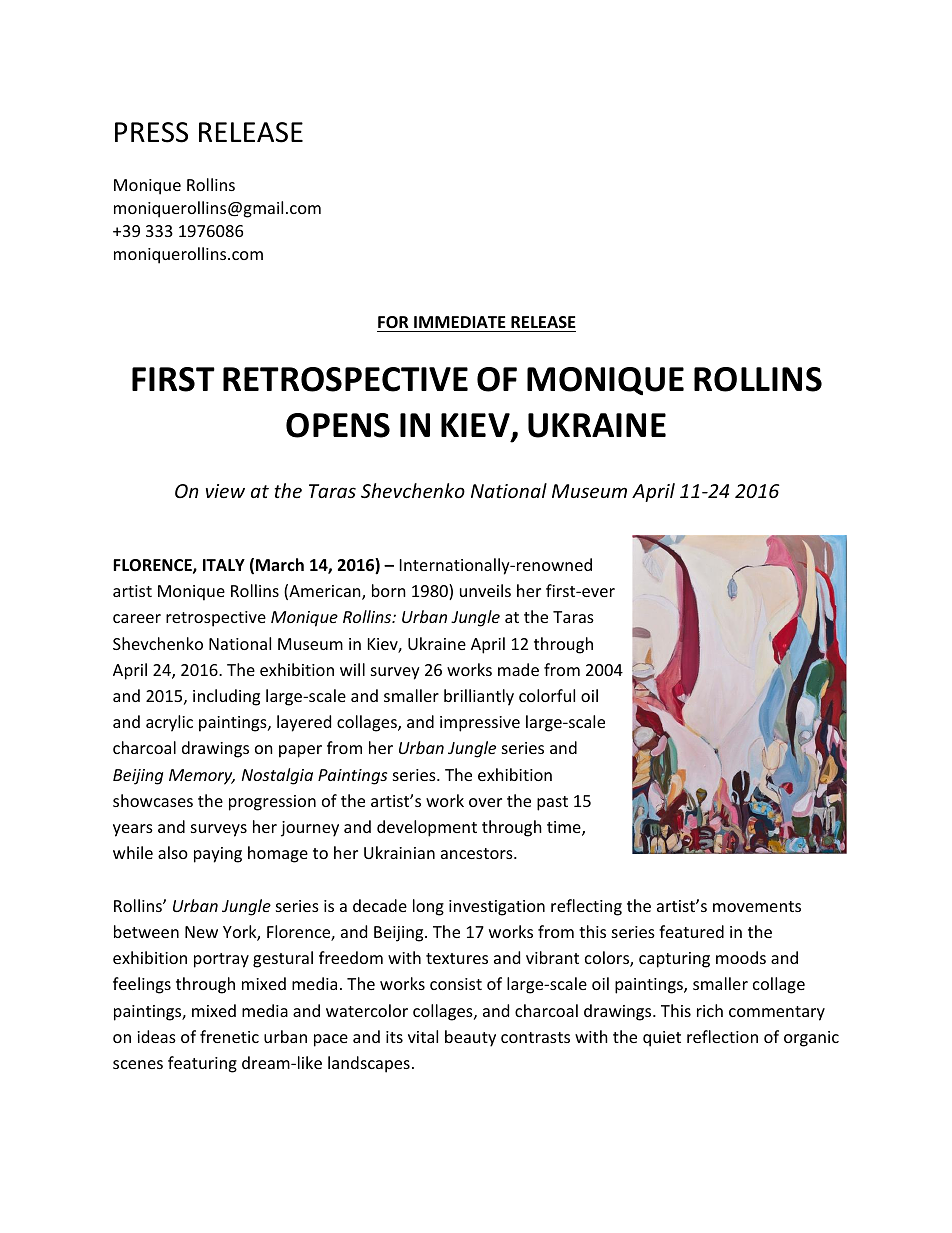  What do you see at coordinates (218, 855) in the document?
I see `paying` at bounding box center [218, 855].
